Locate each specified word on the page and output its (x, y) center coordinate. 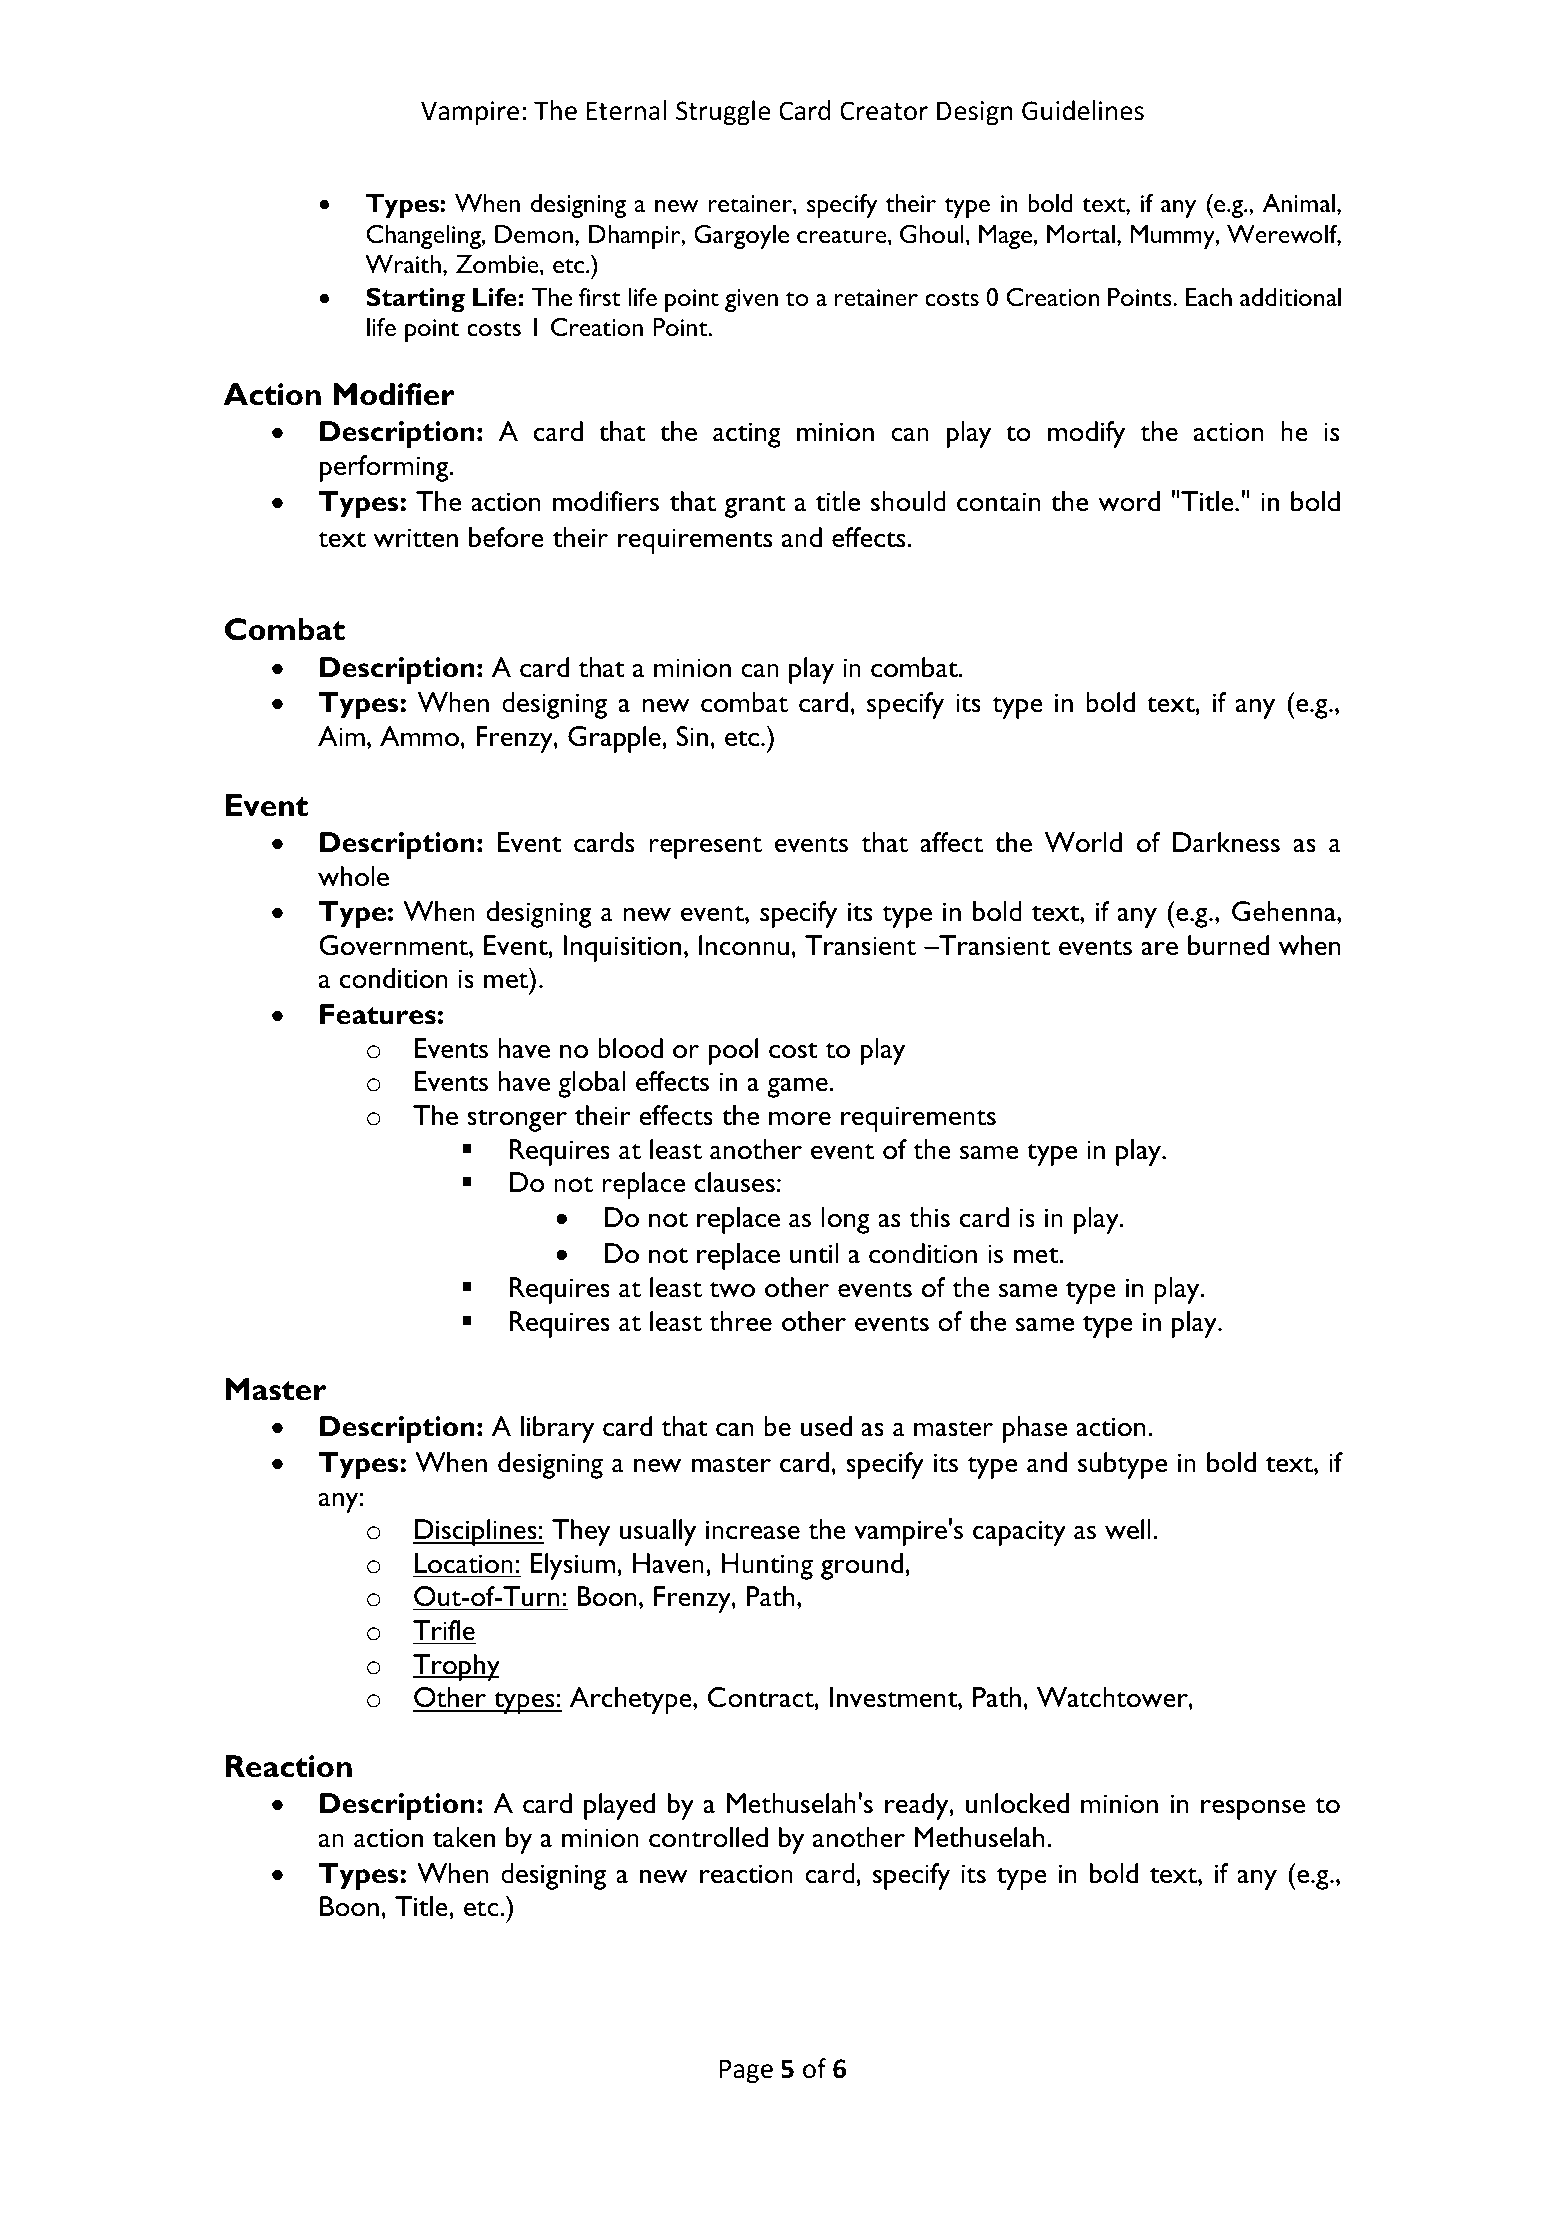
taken (464, 1837)
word (1129, 501)
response (1253, 1809)
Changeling (424, 237)
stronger (517, 1120)
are (1160, 948)
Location (464, 1563)
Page (746, 2071)
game (798, 1087)
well (1128, 1529)
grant (755, 506)
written (415, 538)
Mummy (1174, 237)
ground (862, 1566)
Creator (884, 111)
